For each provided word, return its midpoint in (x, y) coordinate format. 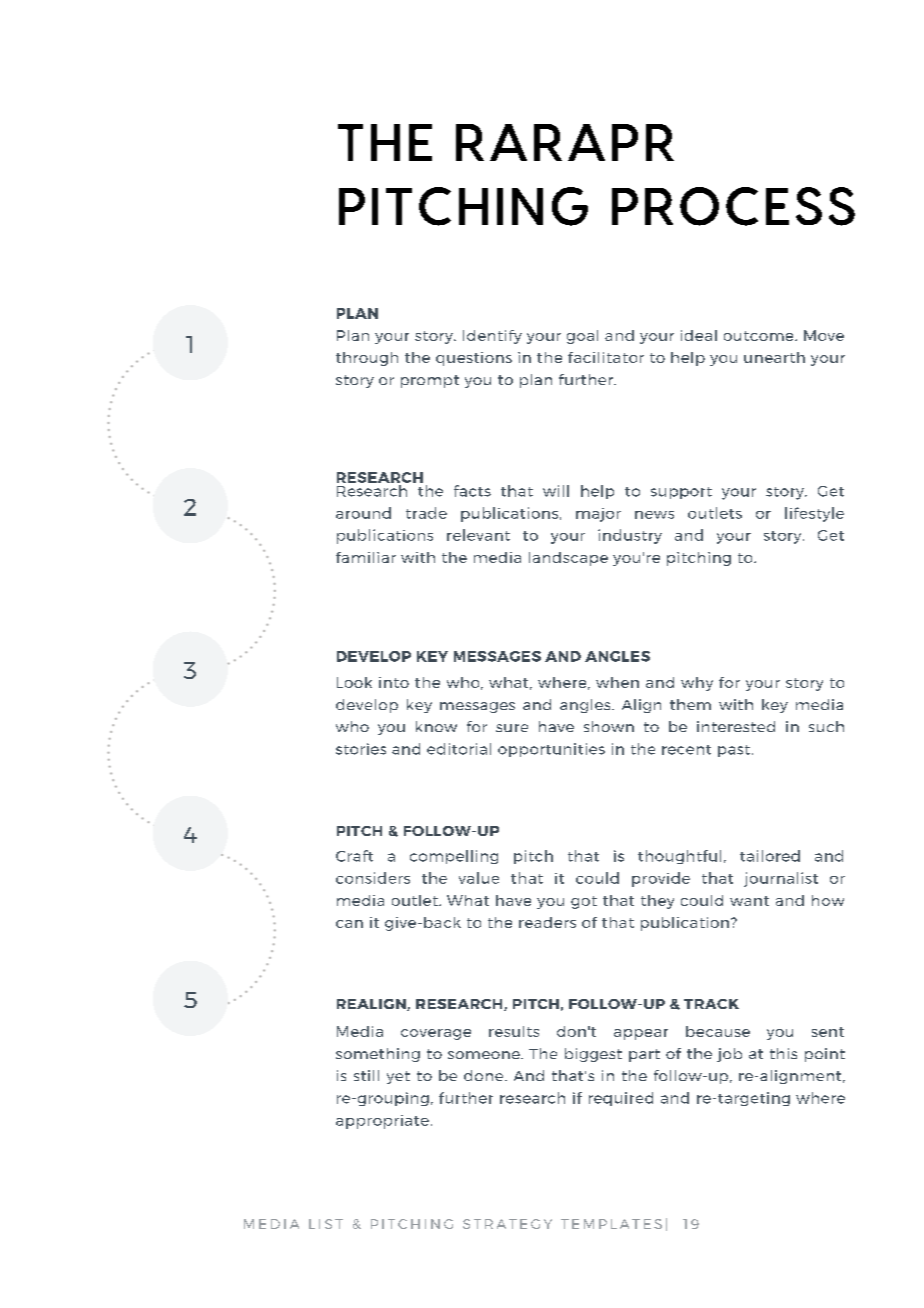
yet (398, 1077)
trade (426, 513)
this (783, 1053)
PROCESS (733, 206)
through (367, 359)
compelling (454, 857)
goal (582, 337)
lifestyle (814, 514)
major (598, 515)
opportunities (551, 750)
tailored (770, 856)
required (621, 1099)
